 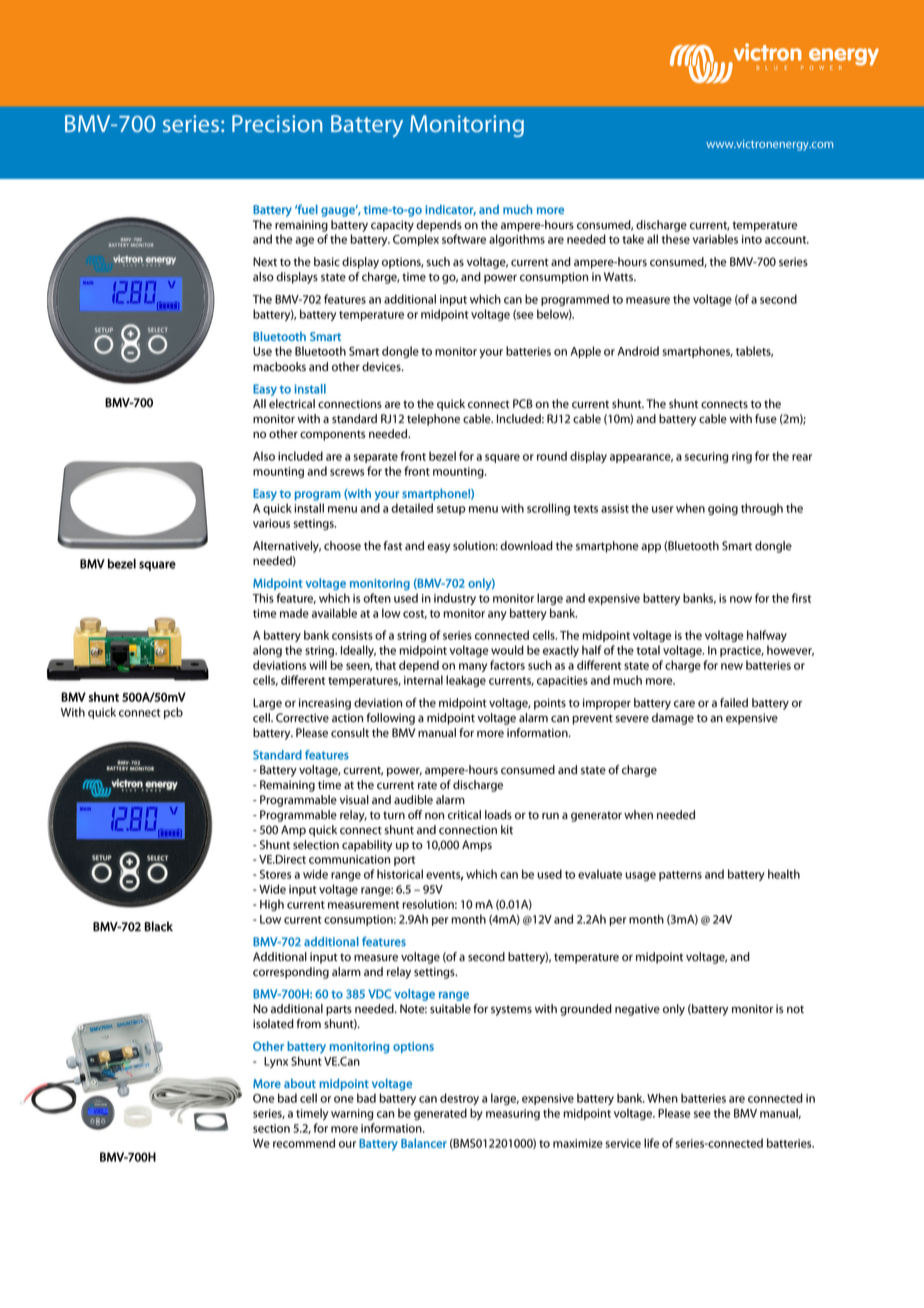 I want to click on Precision, so click(x=277, y=123).
